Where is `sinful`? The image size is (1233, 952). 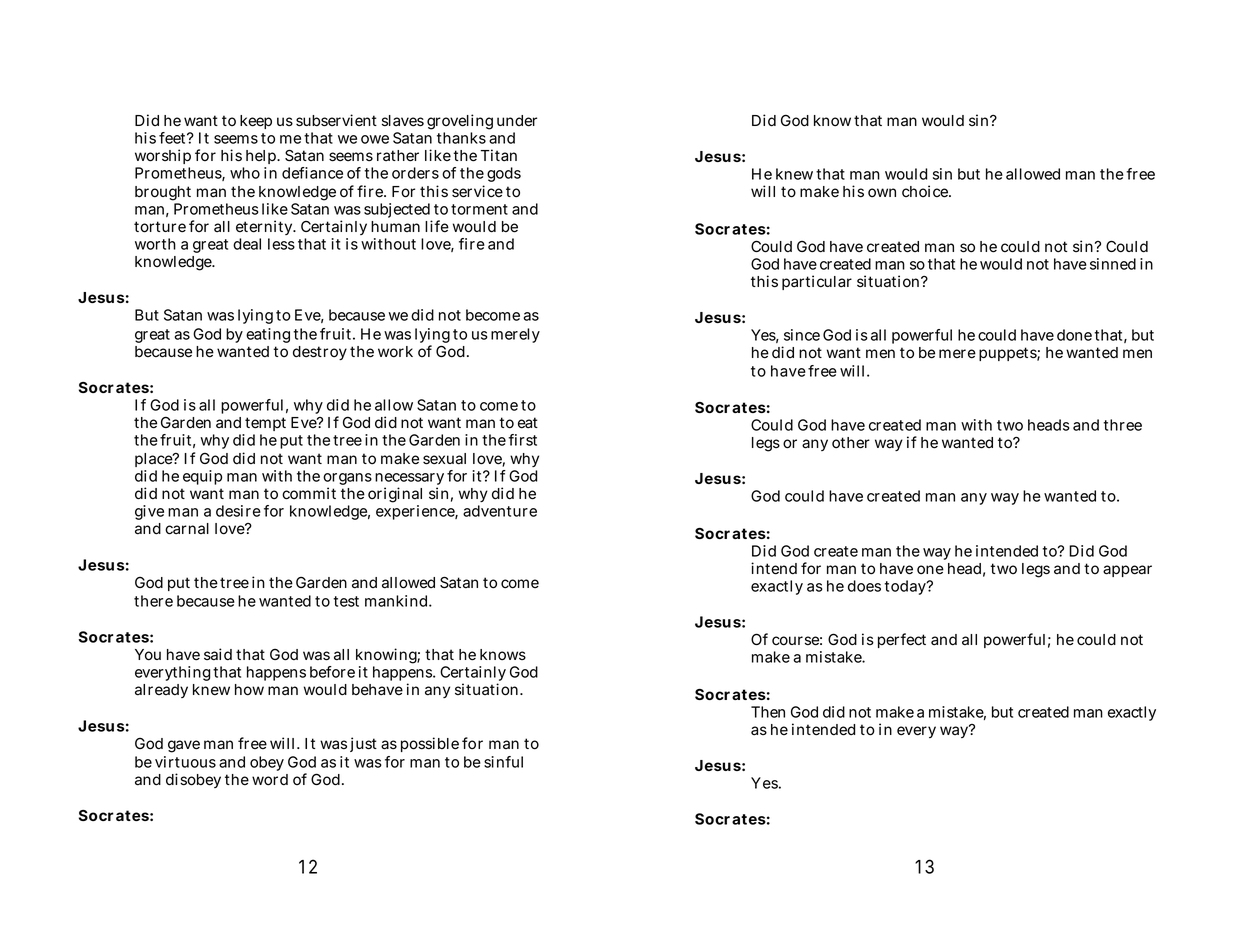 sinful is located at coordinates (503, 762).
